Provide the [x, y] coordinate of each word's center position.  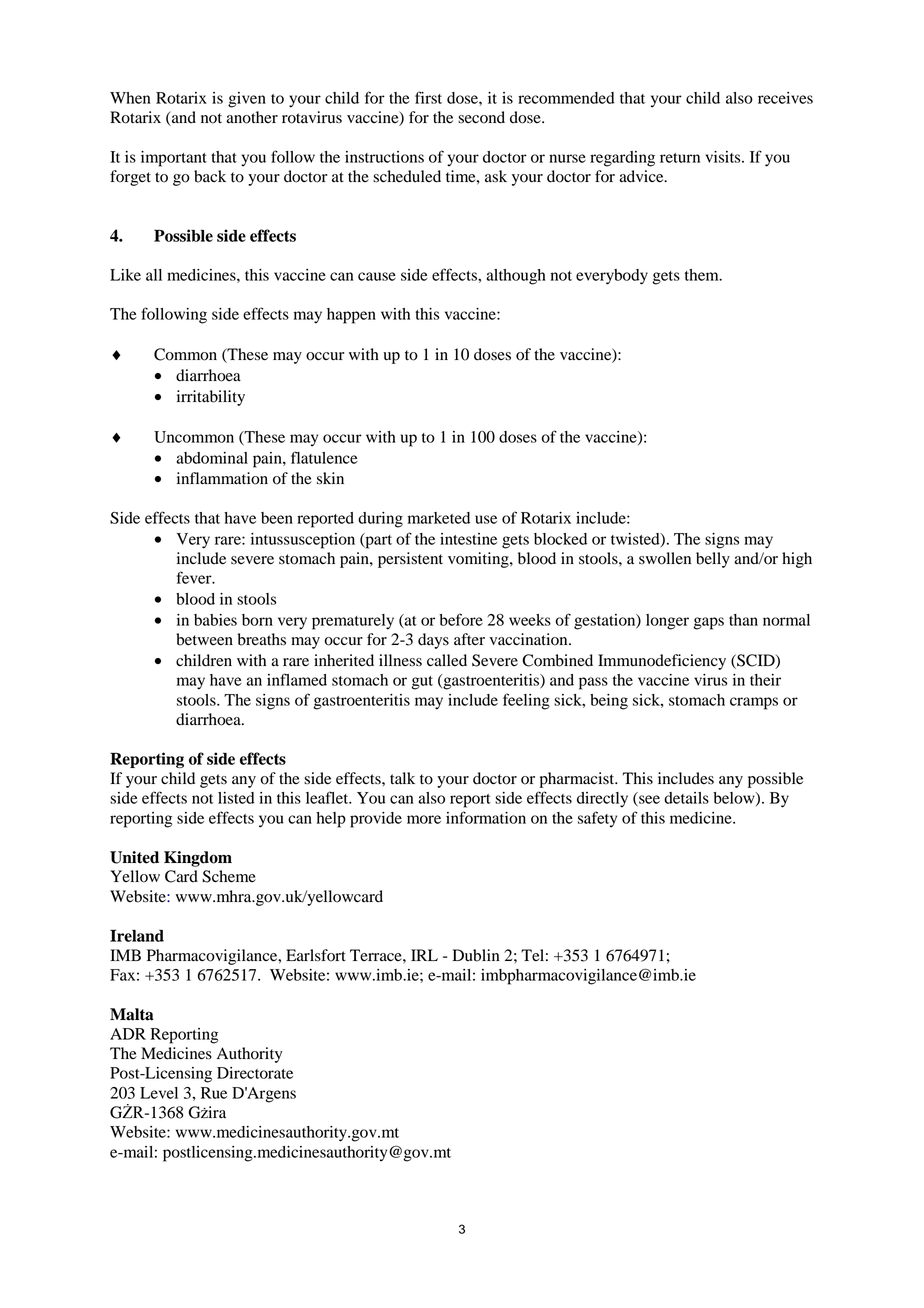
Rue [214, 1093]
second [481, 117]
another [252, 117]
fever [195, 577]
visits [724, 157]
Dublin [476, 955]
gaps [708, 623]
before [461, 619]
